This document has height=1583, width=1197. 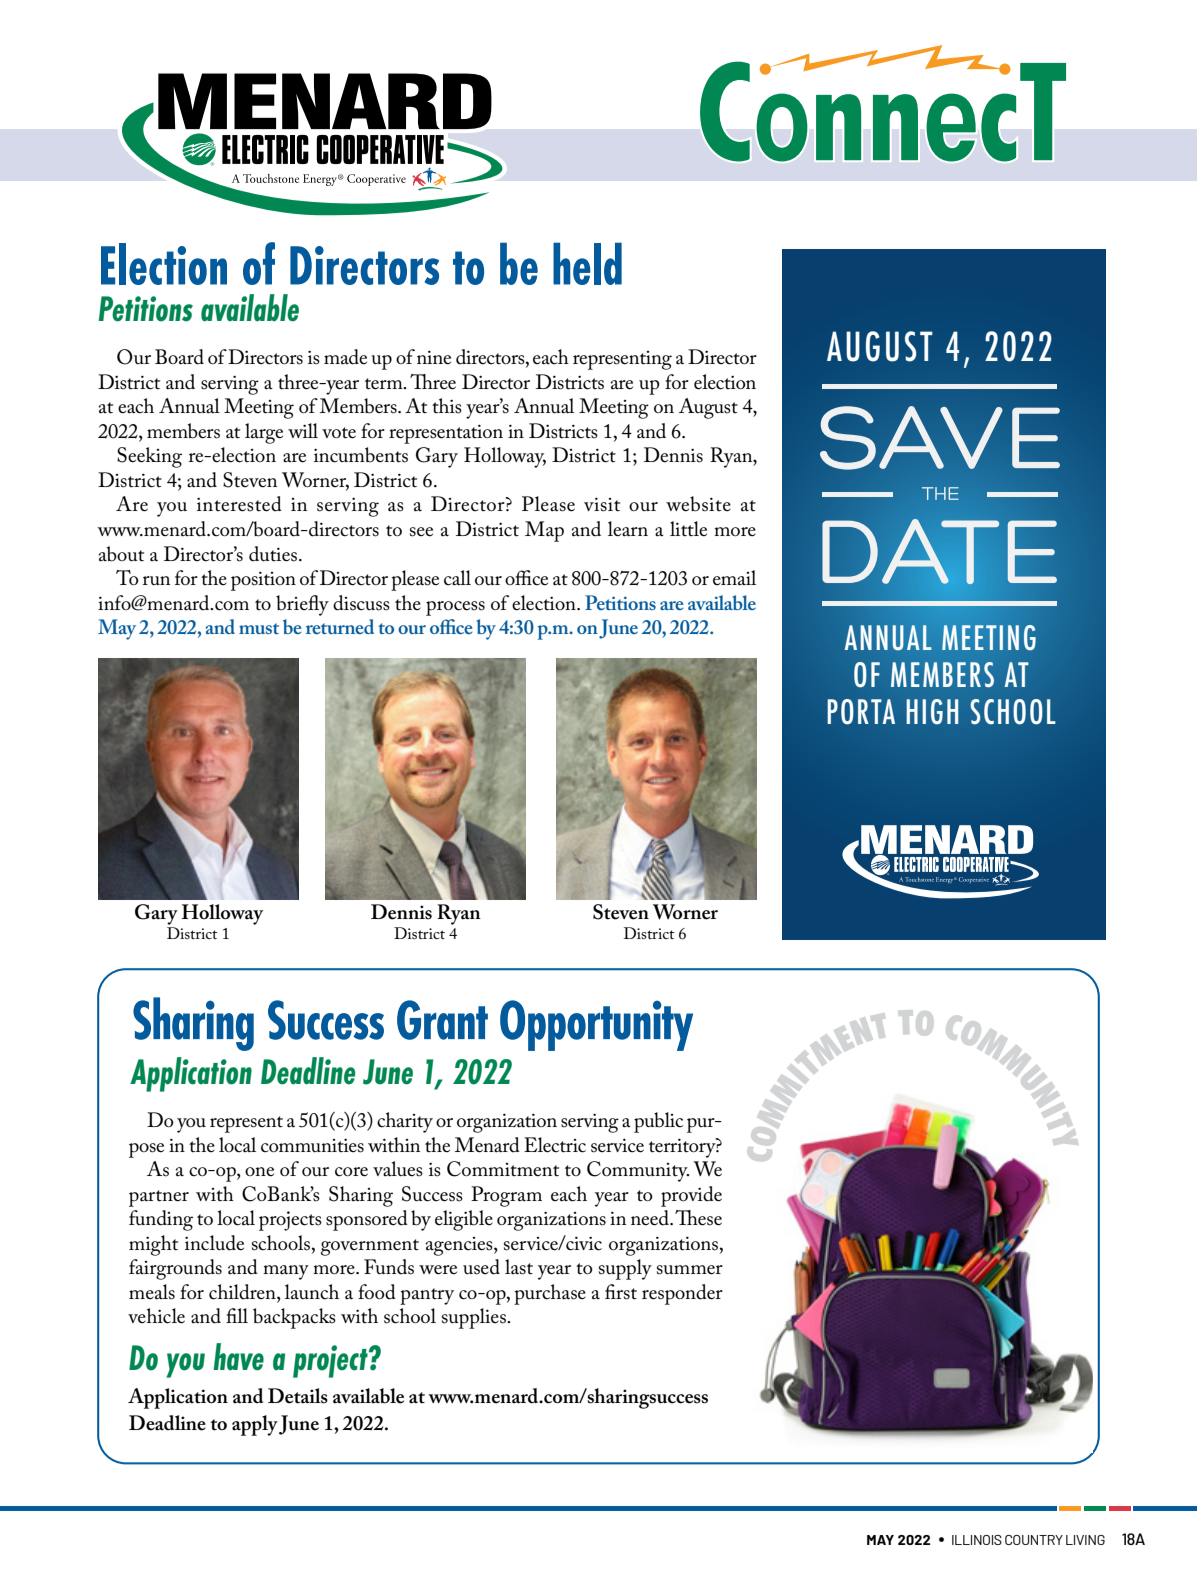 What do you see at coordinates (932, 711) in the document?
I see `HIGH` at bounding box center [932, 711].
